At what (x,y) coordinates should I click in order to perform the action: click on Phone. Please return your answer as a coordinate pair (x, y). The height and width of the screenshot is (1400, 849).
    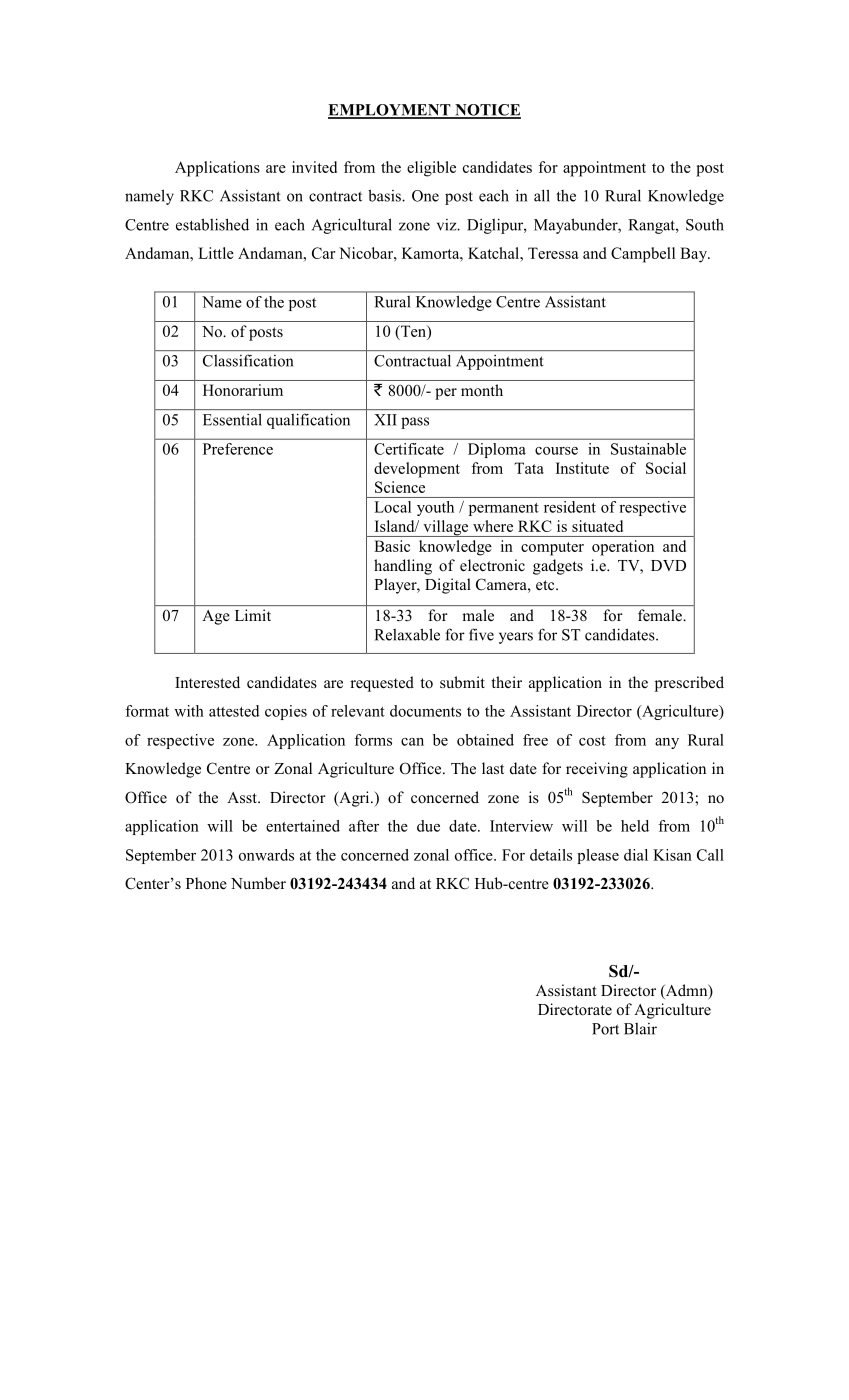
    Looking at the image, I should click on (206, 883).
